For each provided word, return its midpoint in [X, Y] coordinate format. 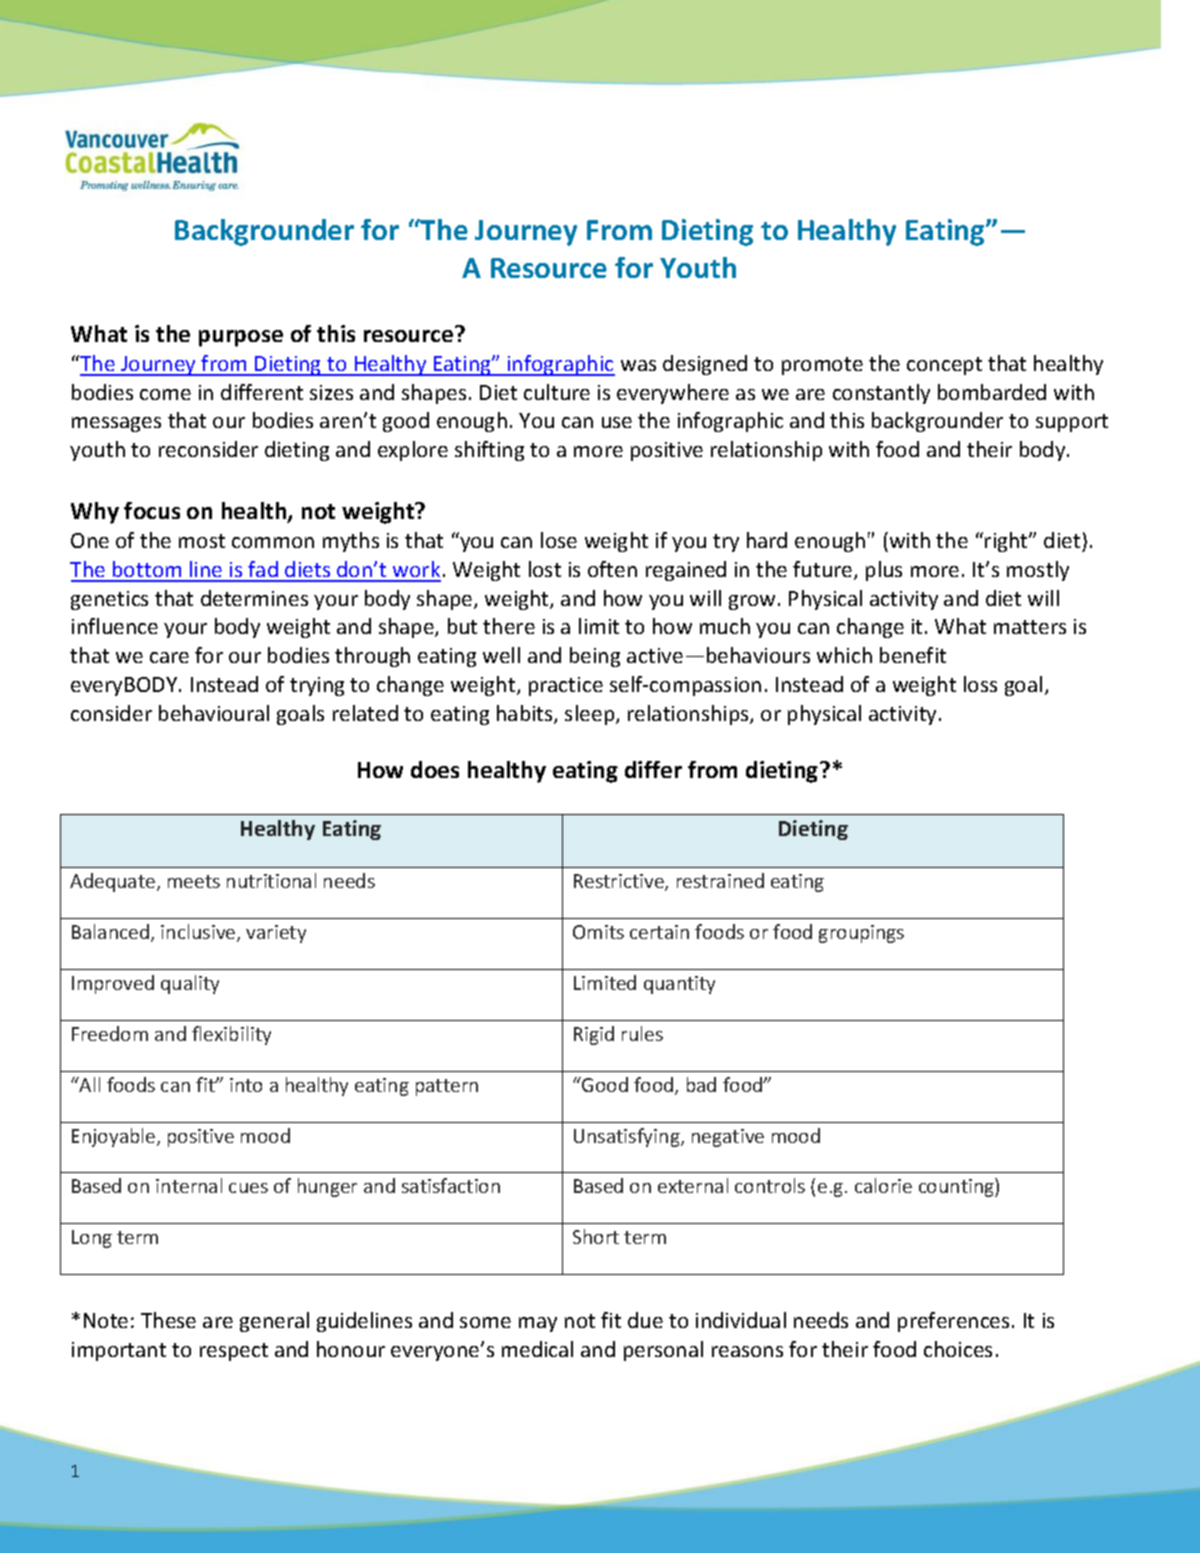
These [168, 1320]
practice [566, 686]
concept [944, 366]
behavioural [214, 713]
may [538, 1324]
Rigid [594, 1035]
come [165, 394]
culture [557, 392]
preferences [953, 1322]
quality [190, 984]
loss [980, 684]
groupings [861, 934]
